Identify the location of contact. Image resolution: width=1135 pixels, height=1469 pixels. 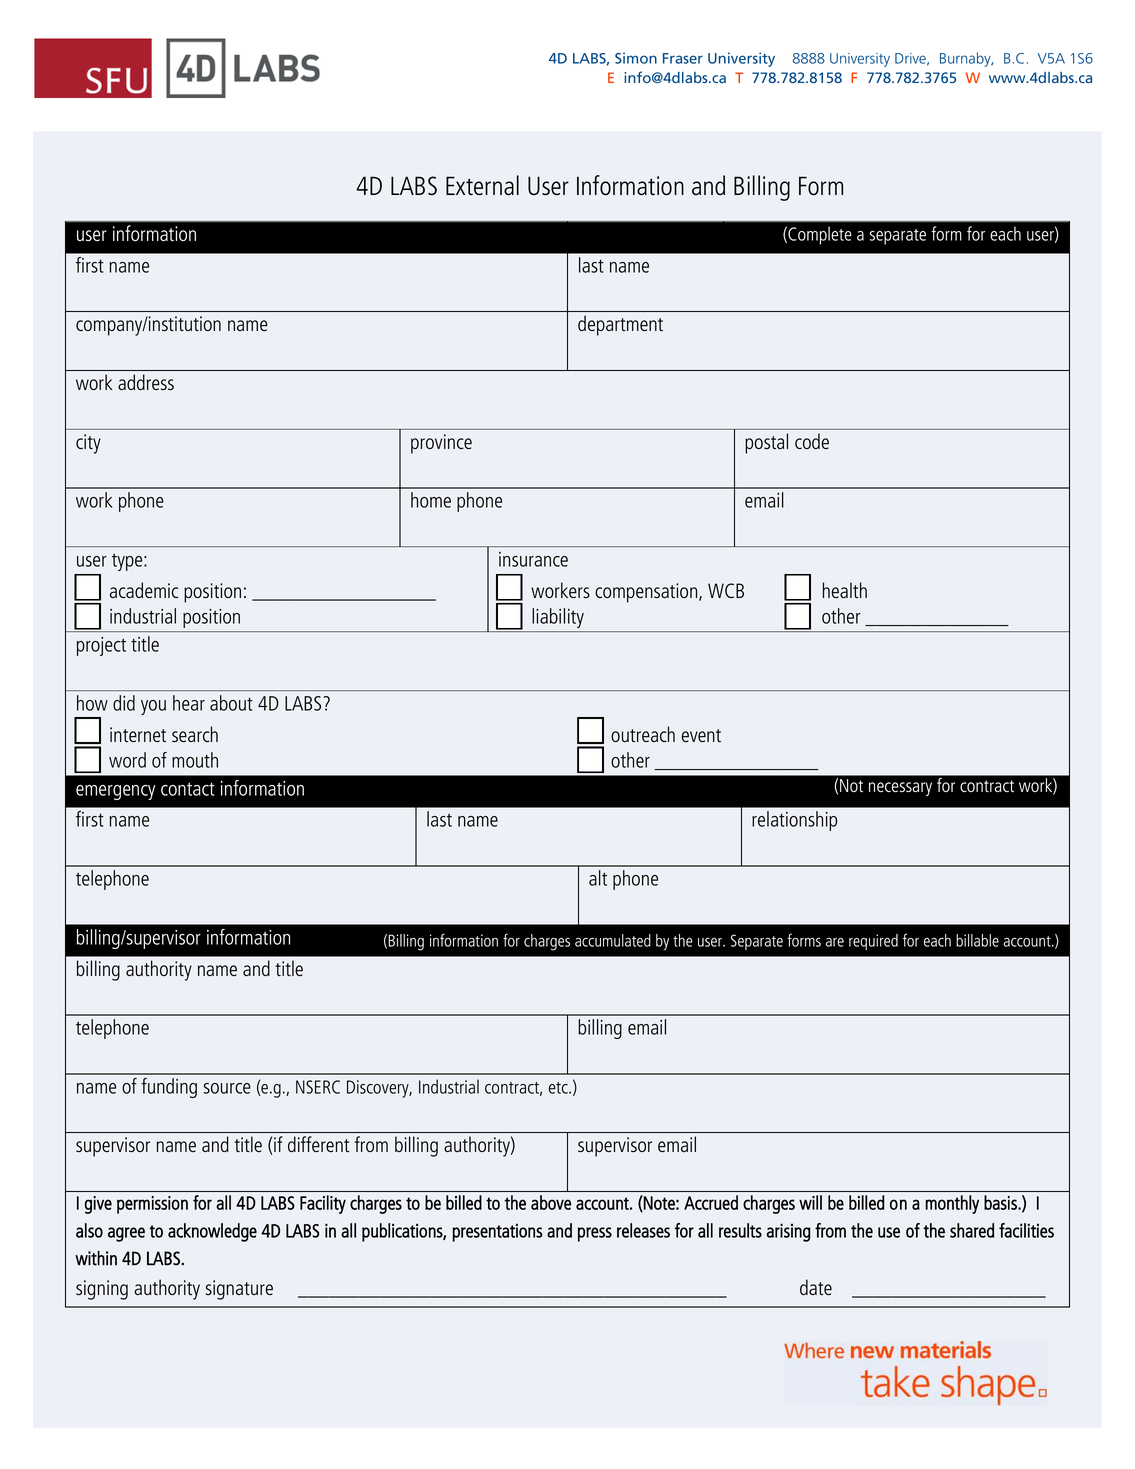
(188, 789).
